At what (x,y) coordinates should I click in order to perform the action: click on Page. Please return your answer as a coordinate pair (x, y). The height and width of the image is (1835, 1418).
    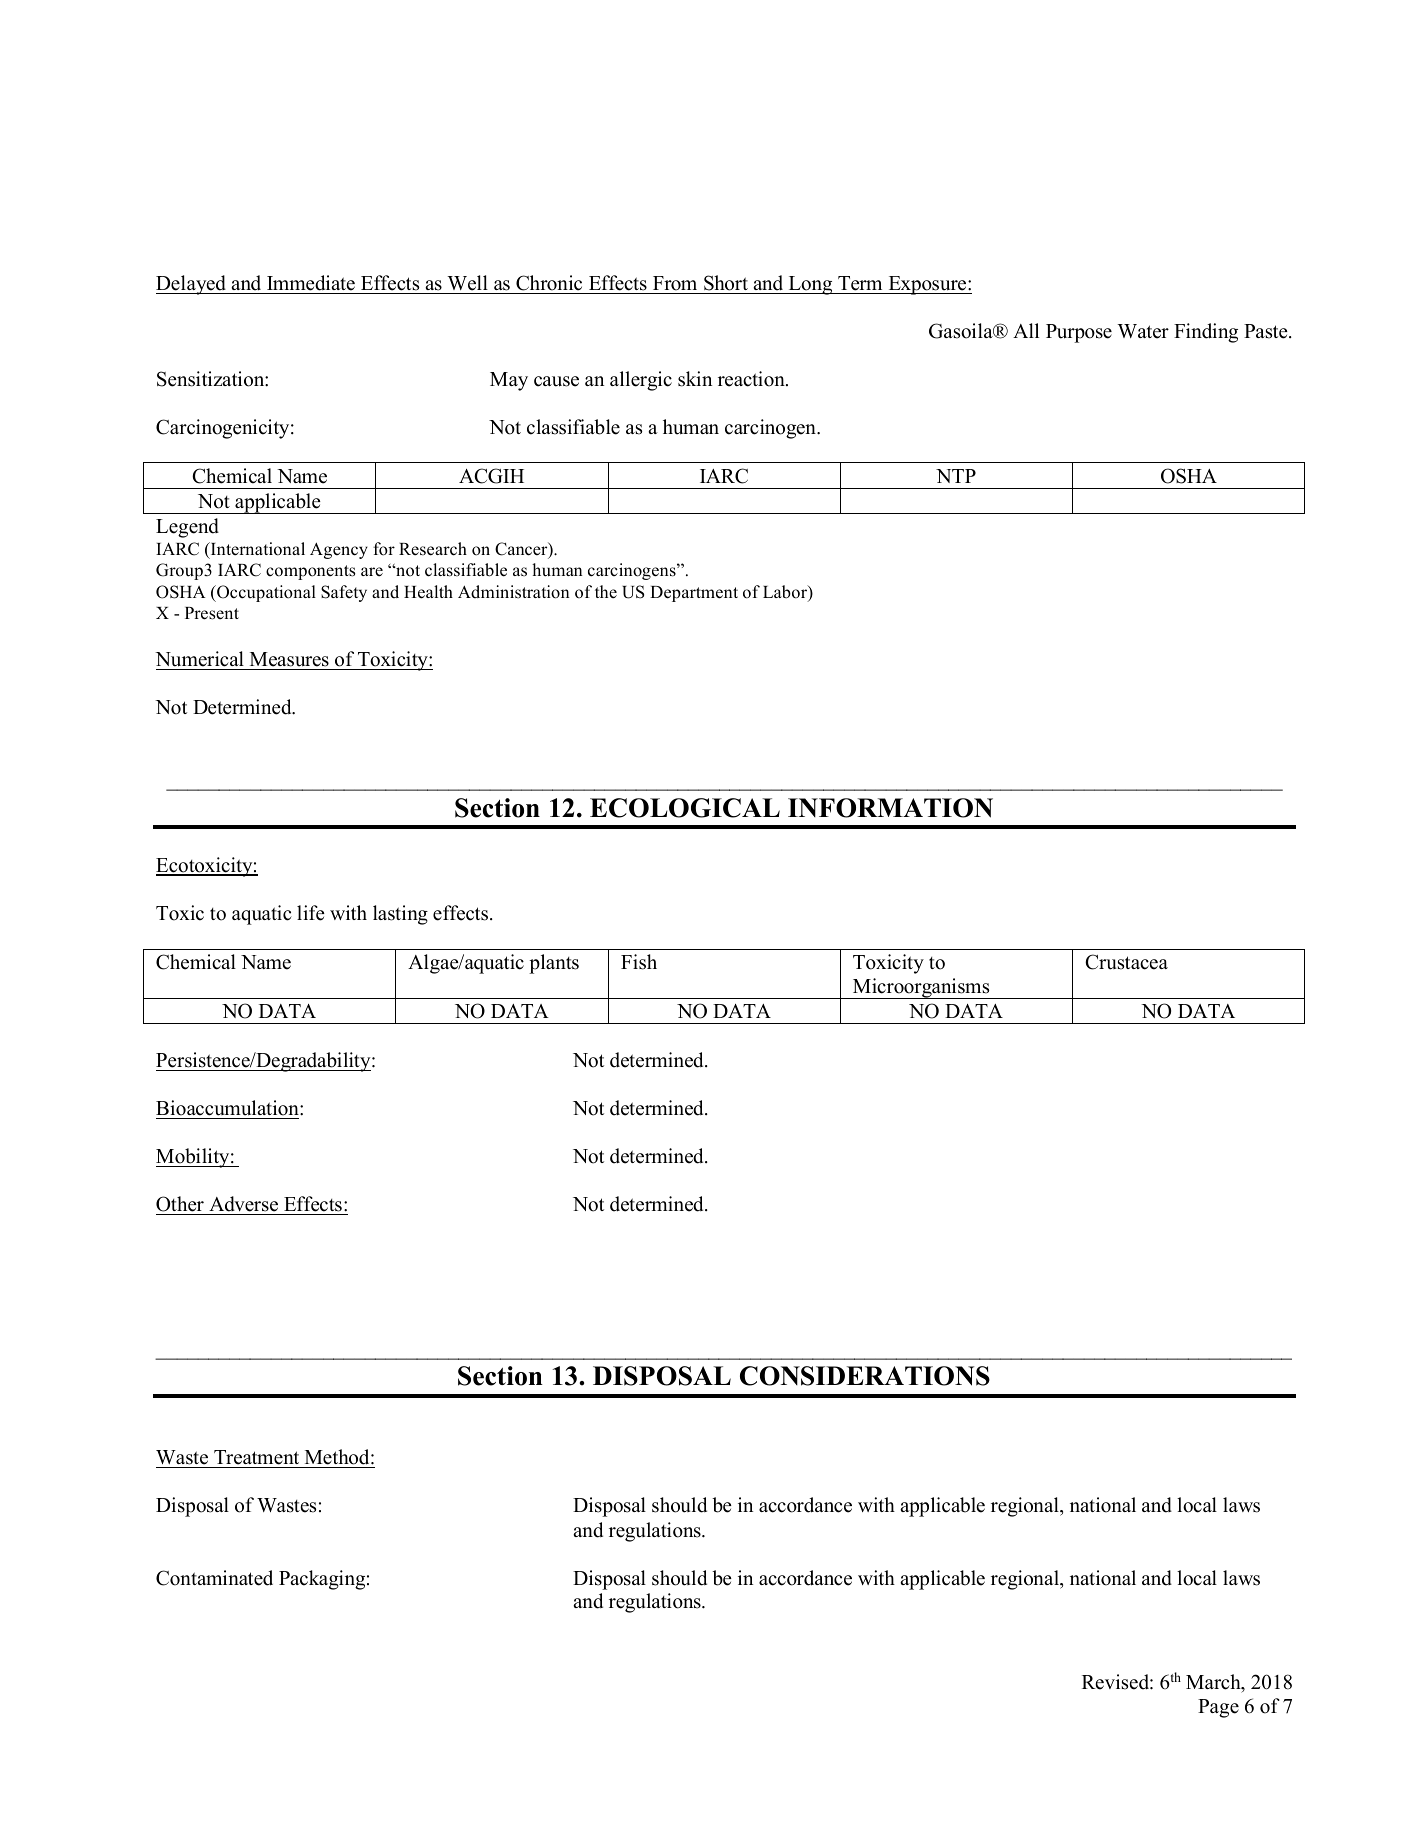
    Looking at the image, I should click on (1218, 1708).
